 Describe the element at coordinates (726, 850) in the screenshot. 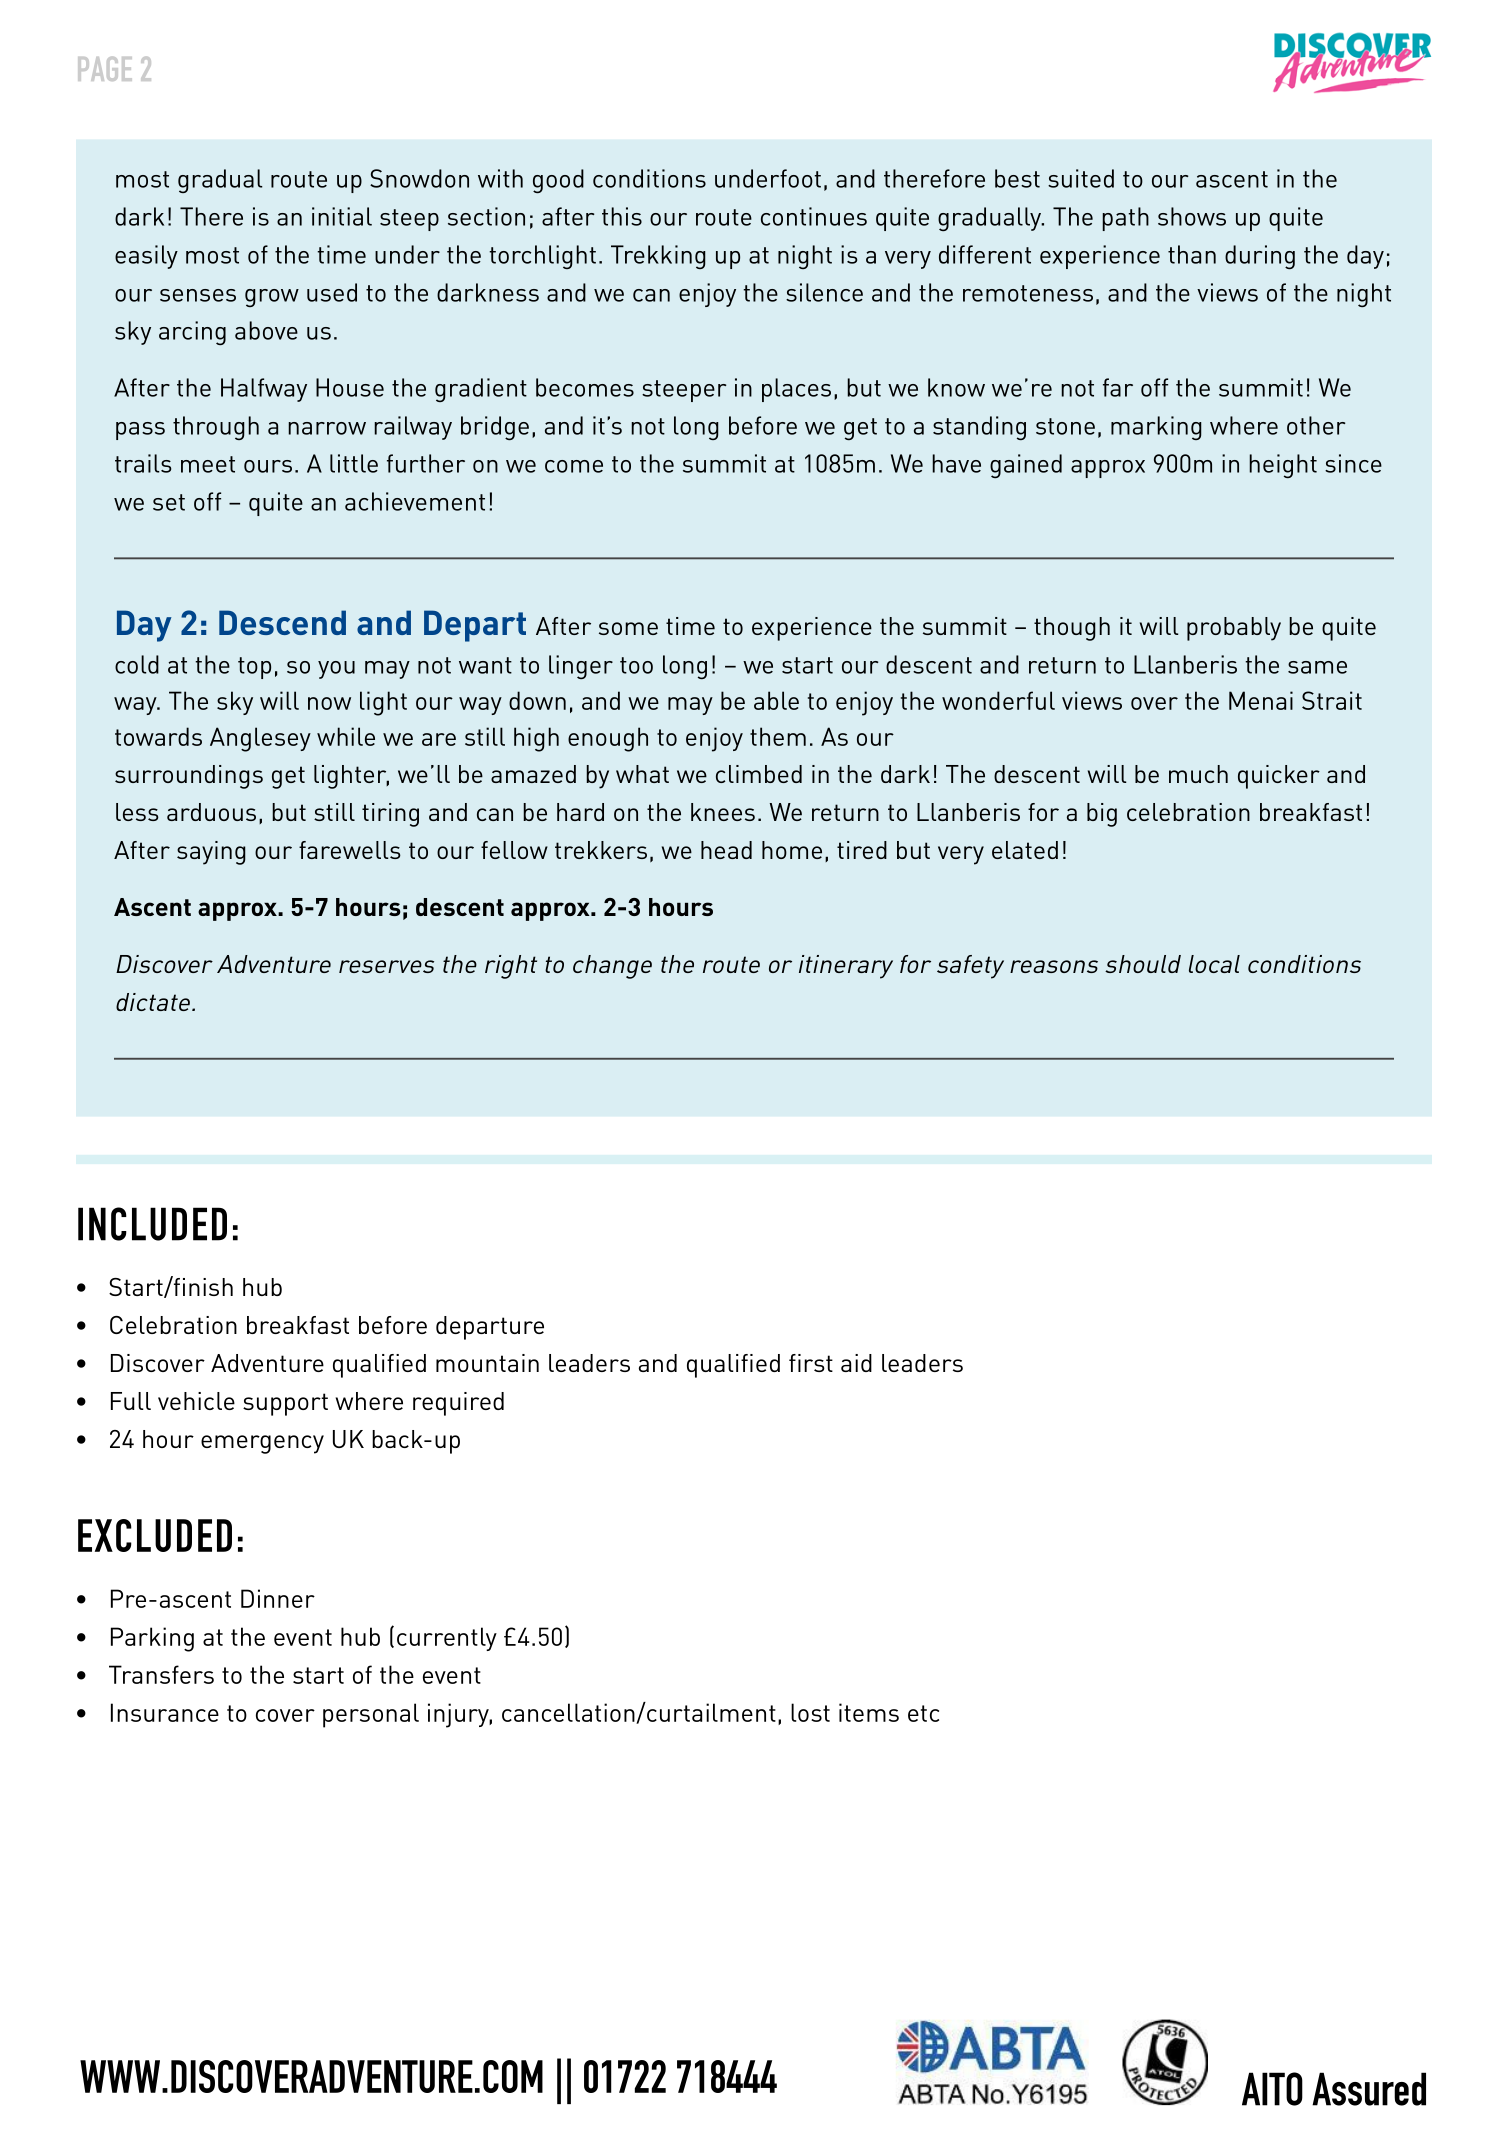

I see `head` at that location.
